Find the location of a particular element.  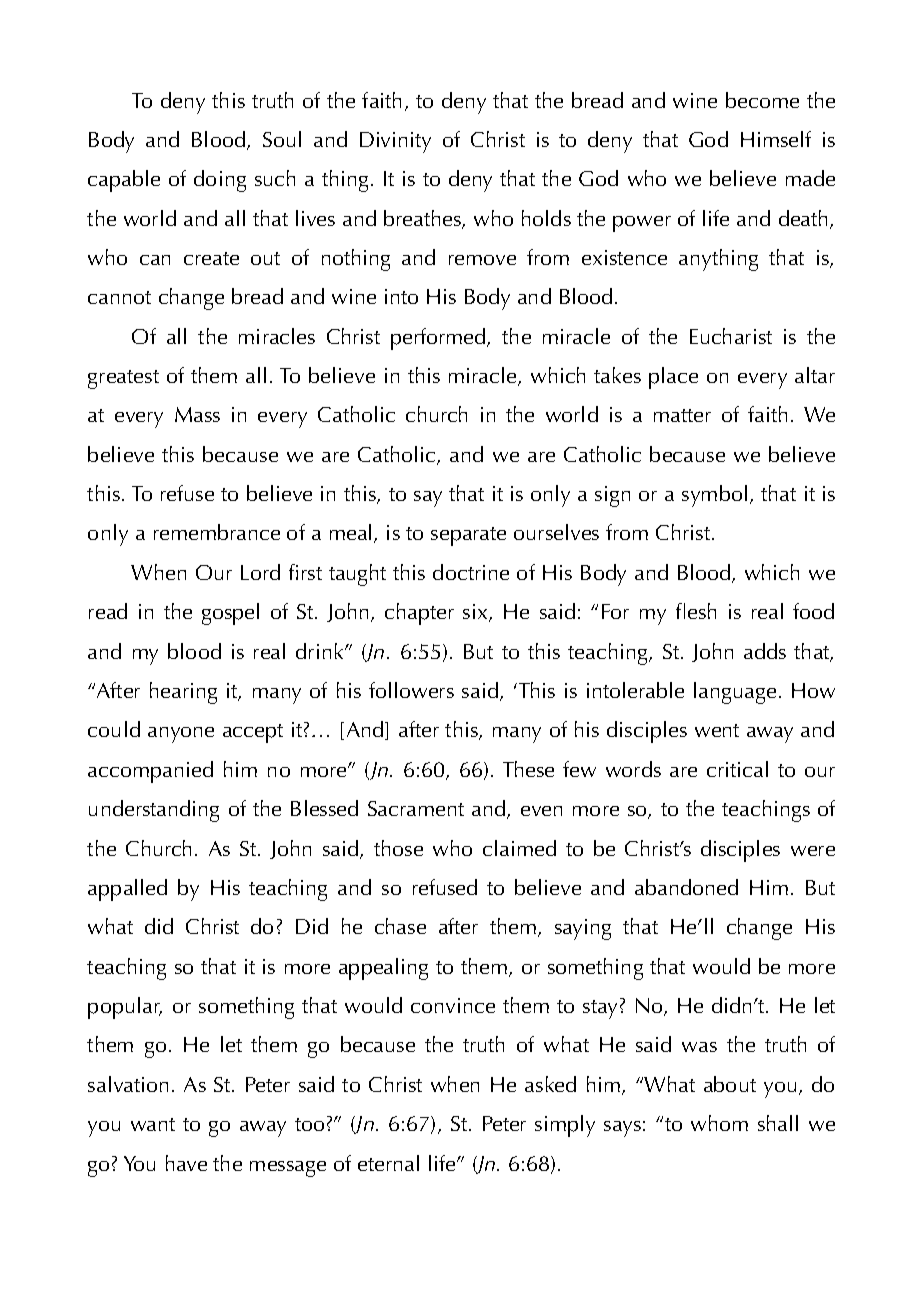

went is located at coordinates (717, 730).
